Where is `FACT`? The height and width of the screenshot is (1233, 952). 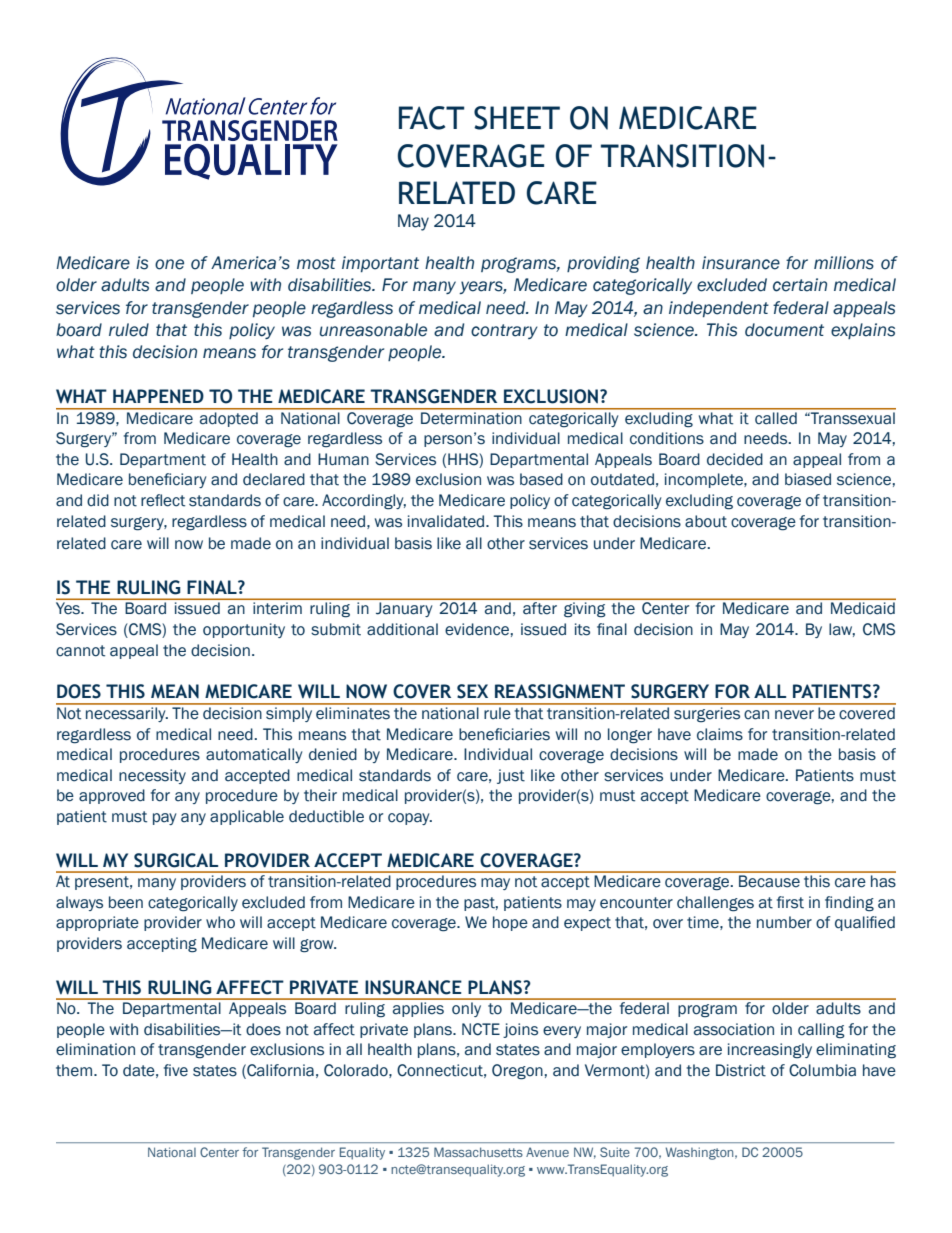
FACT is located at coordinates (432, 118).
